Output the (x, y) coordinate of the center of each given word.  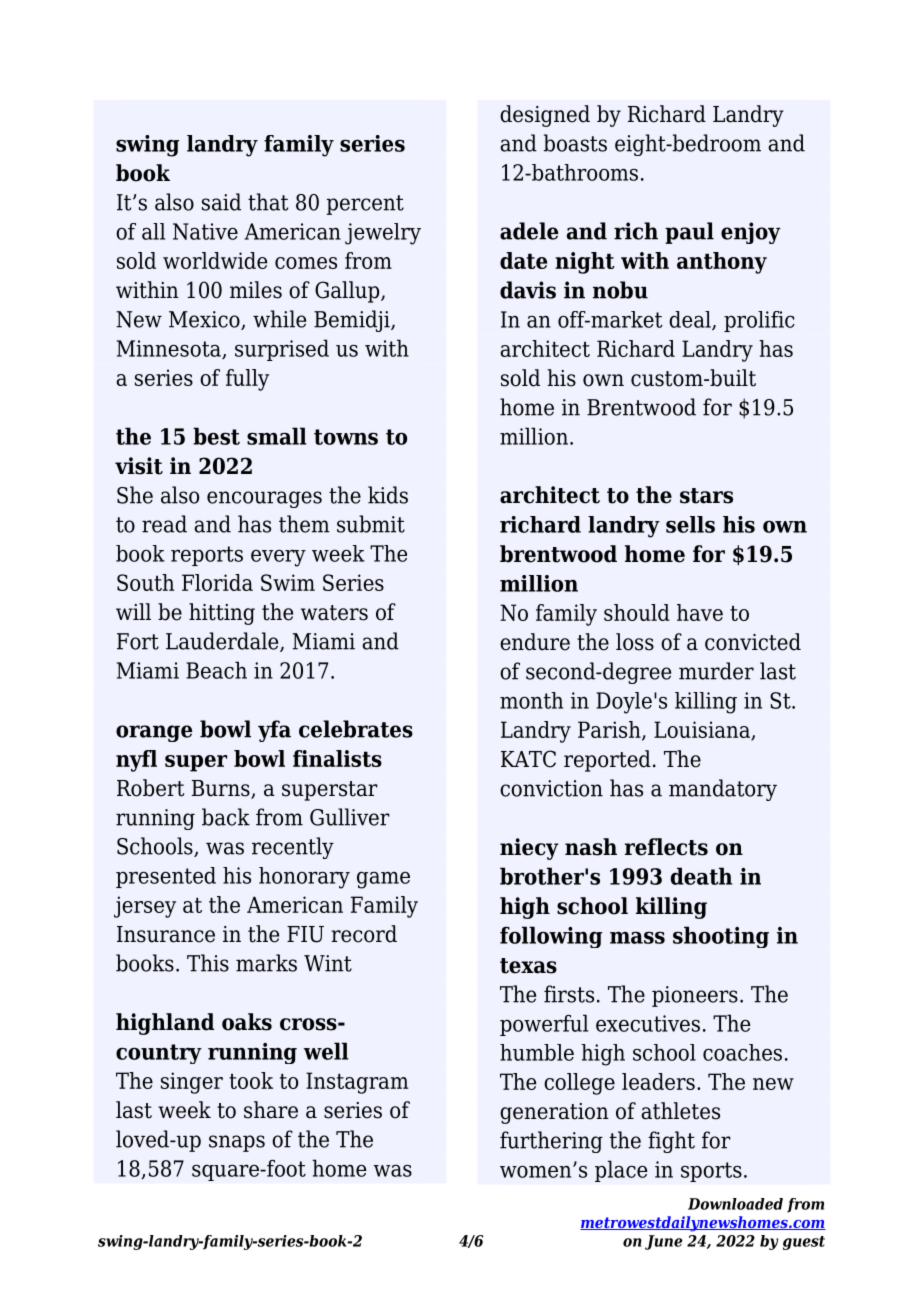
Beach (216, 670)
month (531, 700)
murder (716, 671)
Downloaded (735, 1204)
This (208, 963)
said (221, 202)
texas (528, 966)
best (216, 436)
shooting (721, 937)
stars (706, 496)
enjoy (751, 233)
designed (545, 116)
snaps (237, 1143)
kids (388, 495)
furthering (551, 1142)
